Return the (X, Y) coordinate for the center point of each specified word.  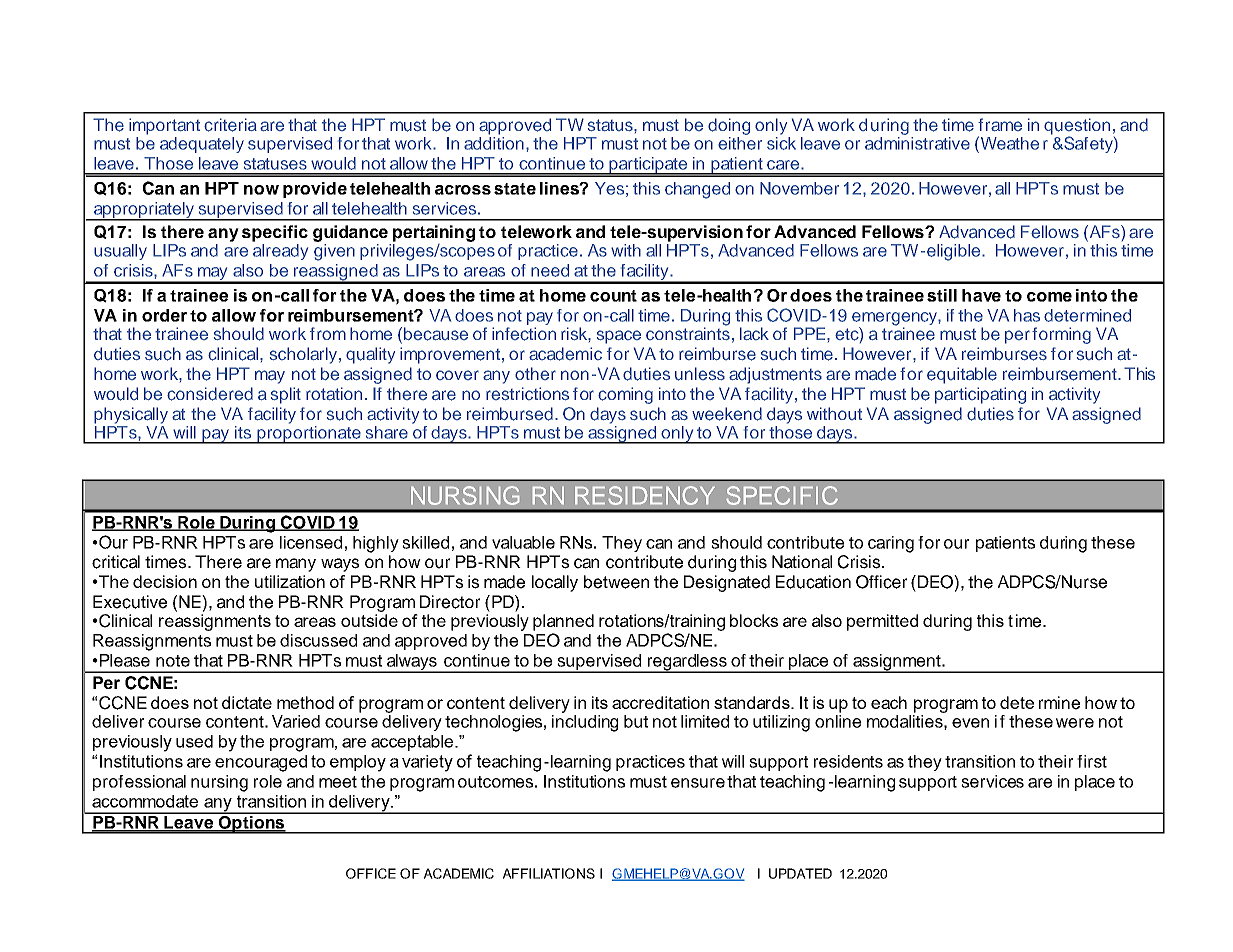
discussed (318, 640)
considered (210, 394)
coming (625, 395)
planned (563, 622)
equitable (962, 375)
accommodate (145, 801)
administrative (917, 143)
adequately (202, 145)
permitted (882, 622)
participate (648, 166)
